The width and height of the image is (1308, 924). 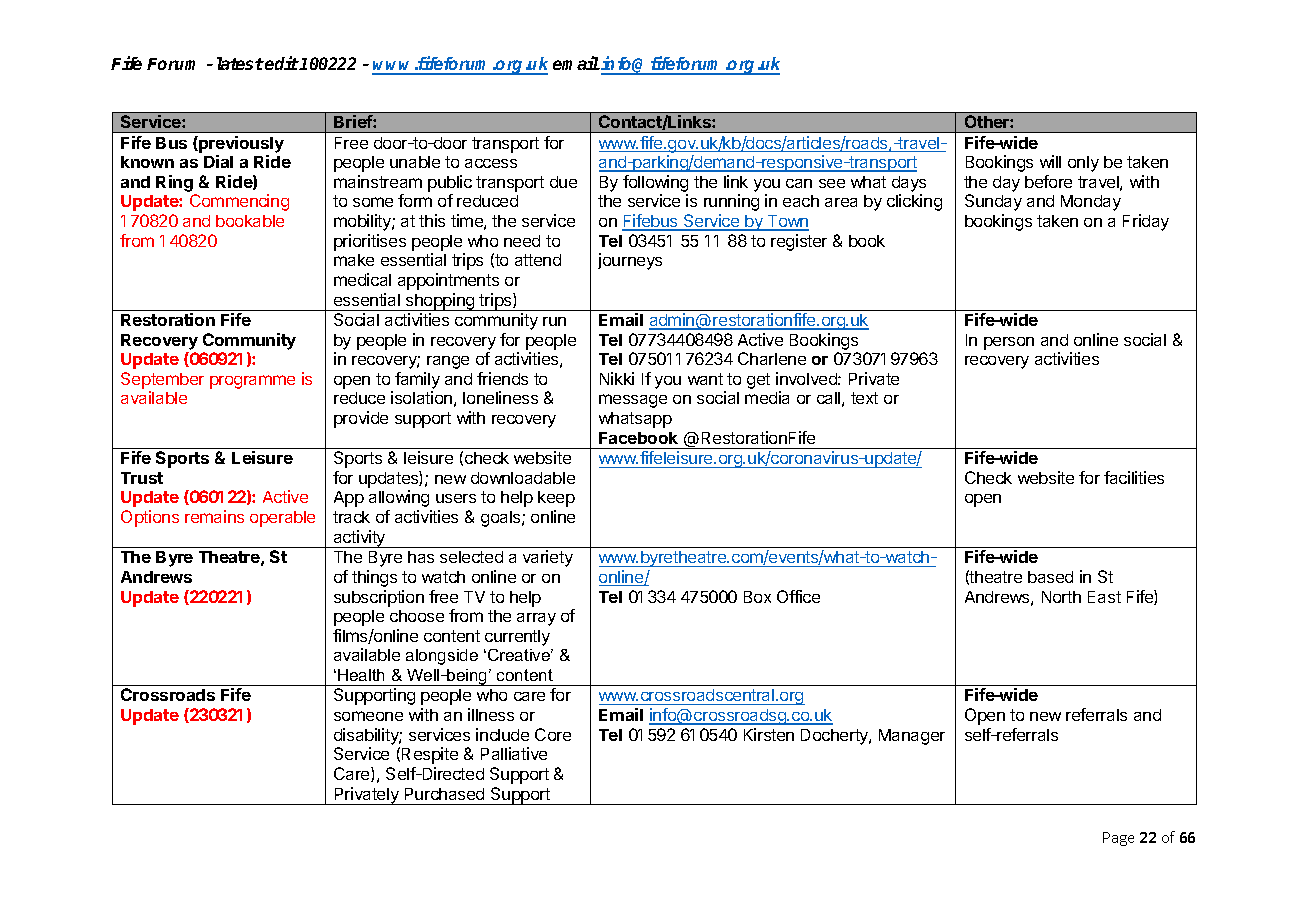 I want to click on latest, so click(x=240, y=63).
